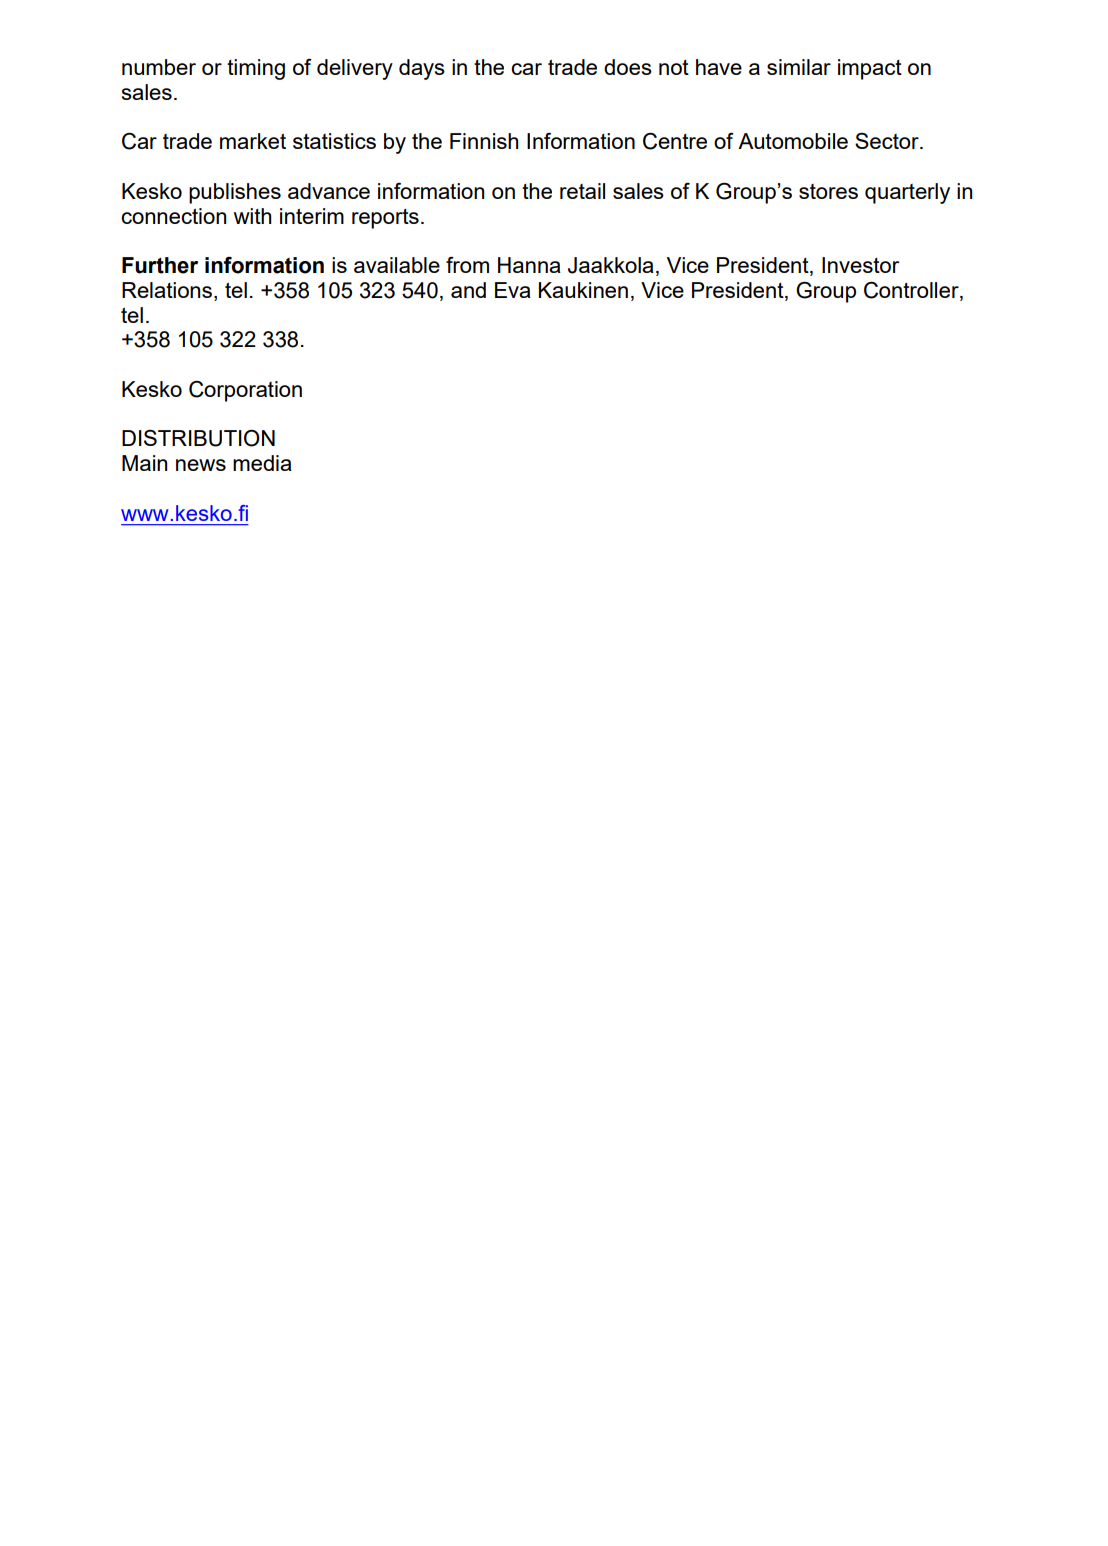 Image resolution: width=1108 pixels, height=1546 pixels. I want to click on publishes, so click(235, 193).
